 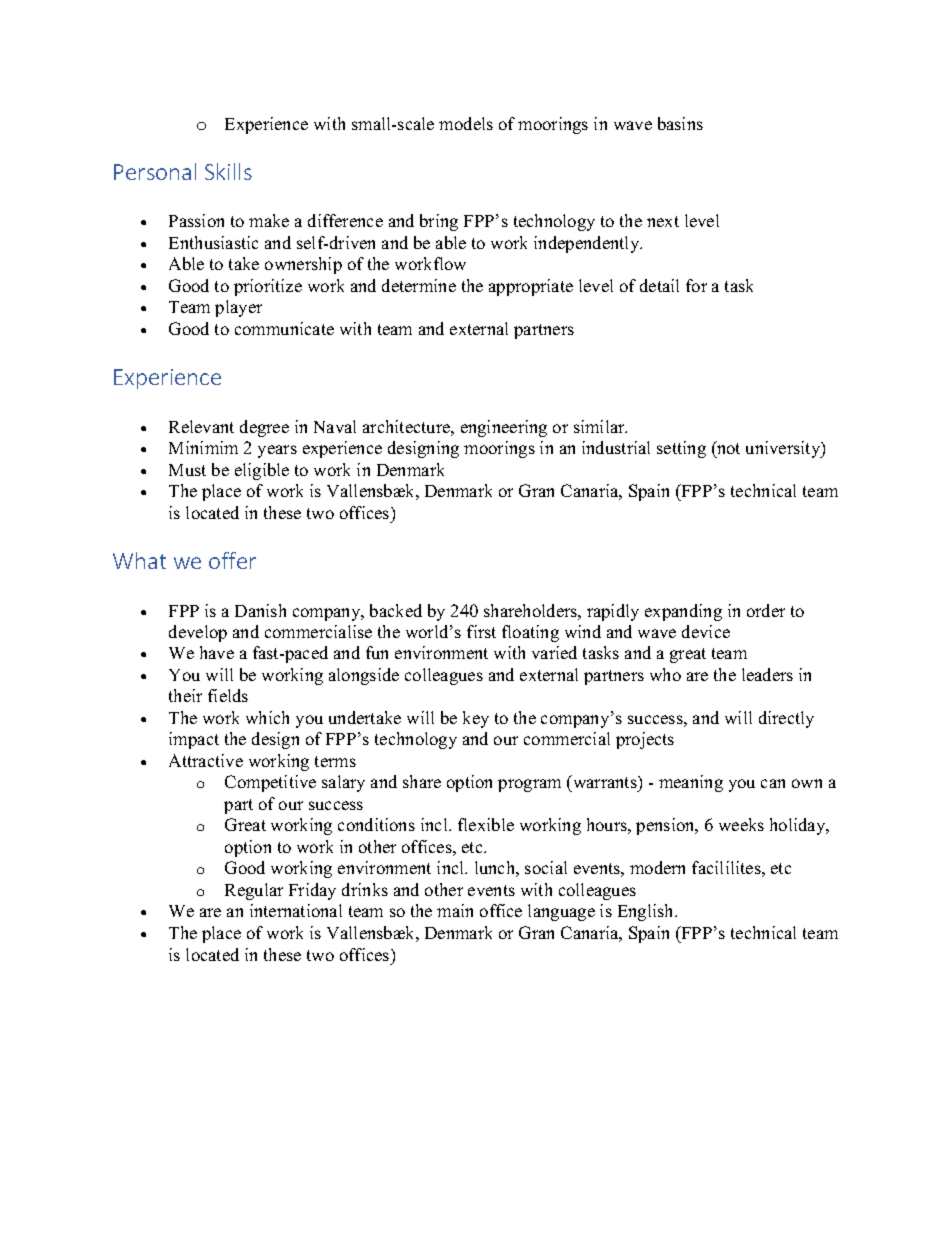 What do you see at coordinates (727, 447) in the screenshot?
I see `not` at bounding box center [727, 447].
